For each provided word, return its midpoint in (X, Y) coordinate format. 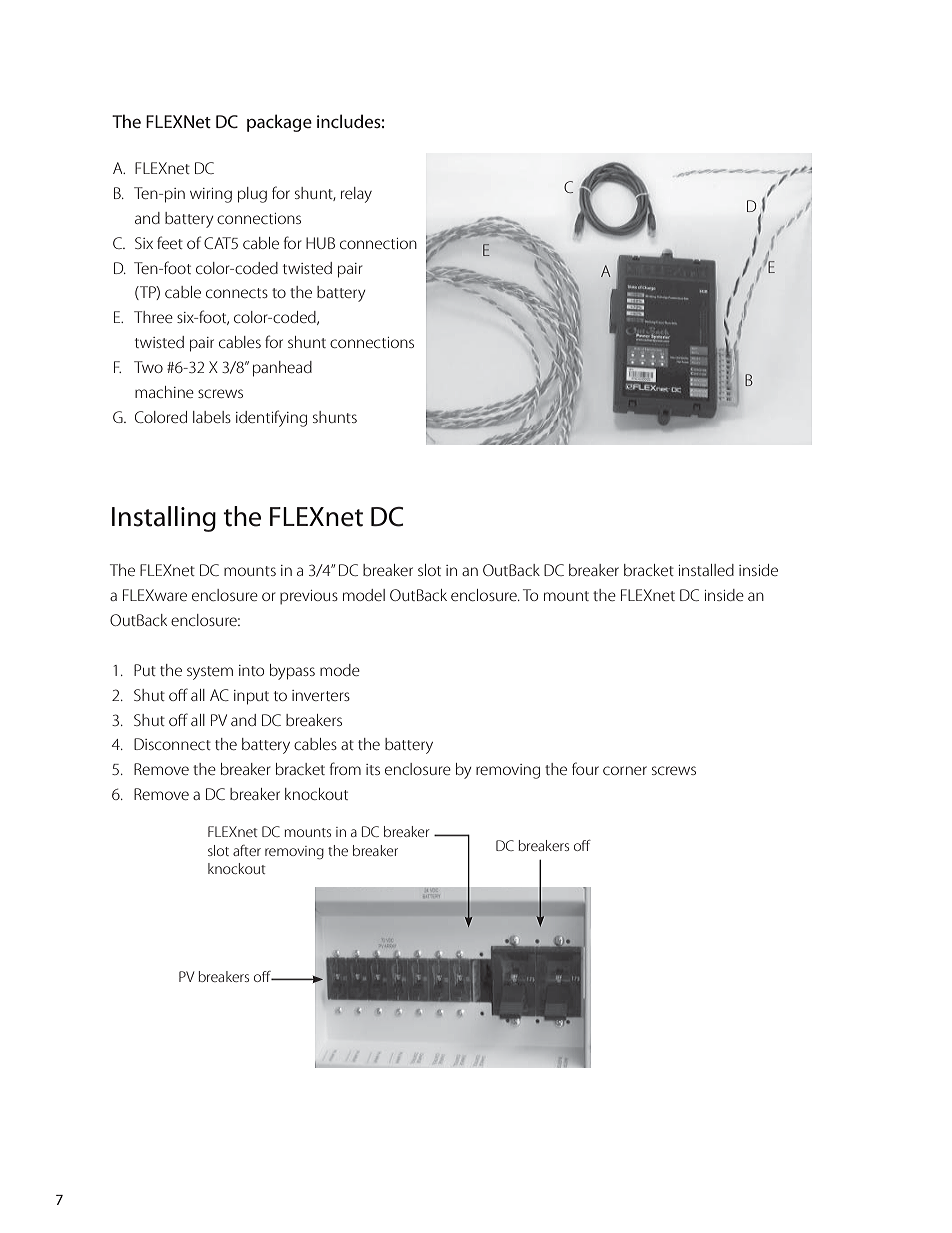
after (247, 850)
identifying (271, 418)
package (279, 123)
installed (706, 570)
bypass (292, 672)
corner (625, 770)
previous (309, 597)
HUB (320, 243)
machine (164, 392)
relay (356, 195)
